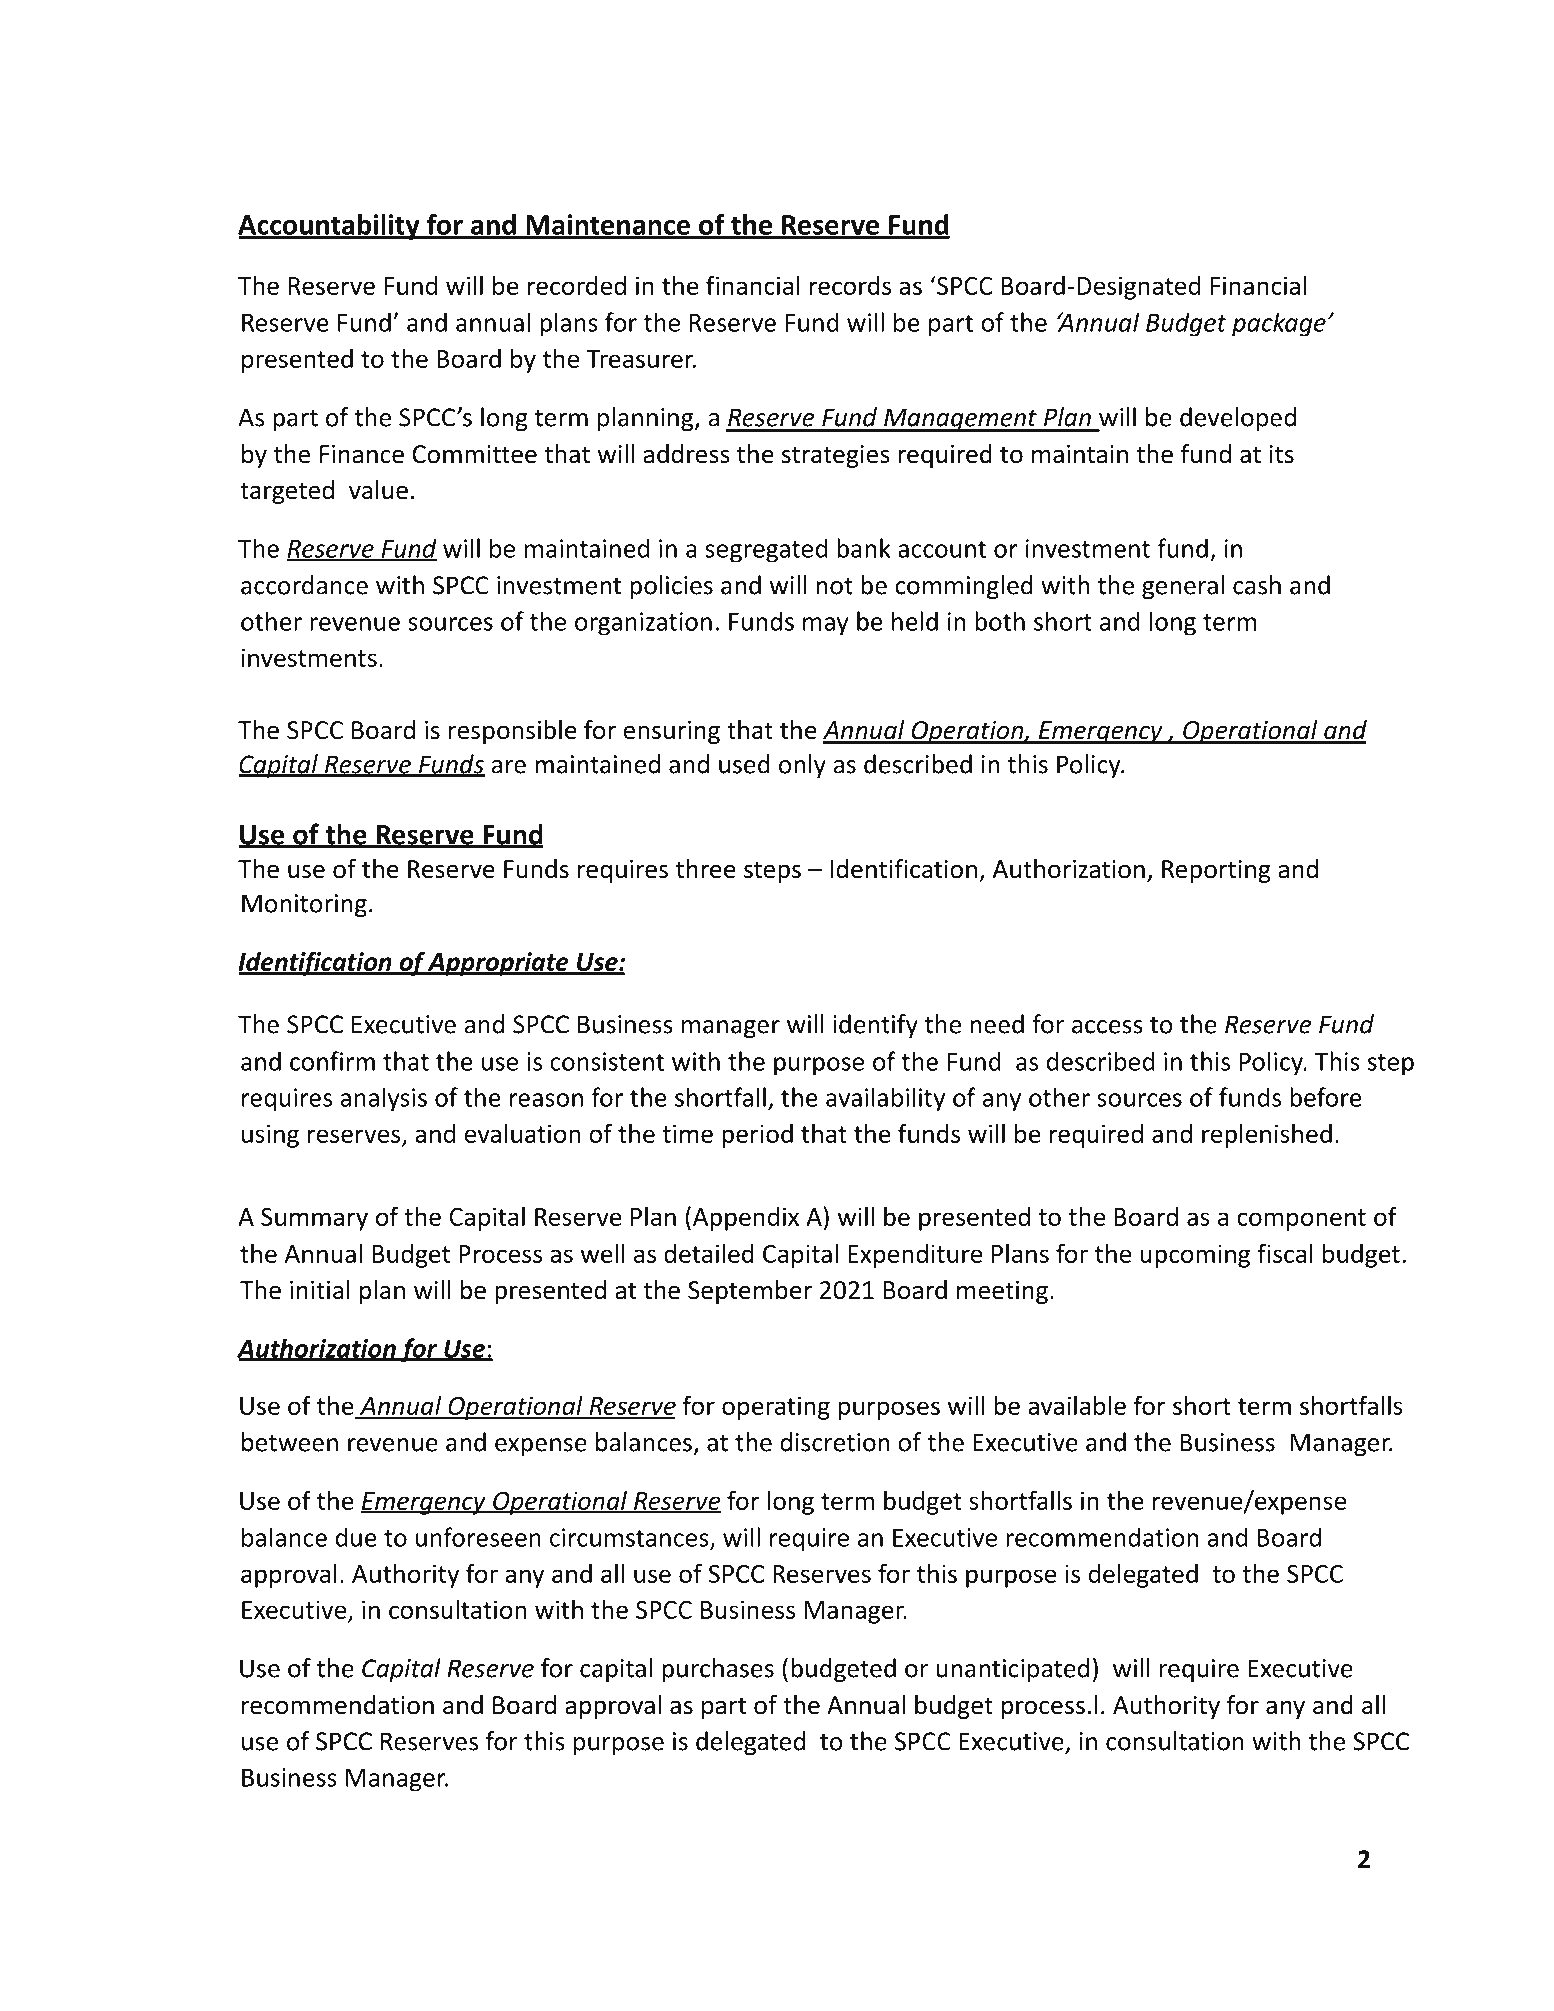 The width and height of the screenshot is (1554, 2011). Describe the element at coordinates (356, 1537) in the screenshot. I see `due` at that location.
